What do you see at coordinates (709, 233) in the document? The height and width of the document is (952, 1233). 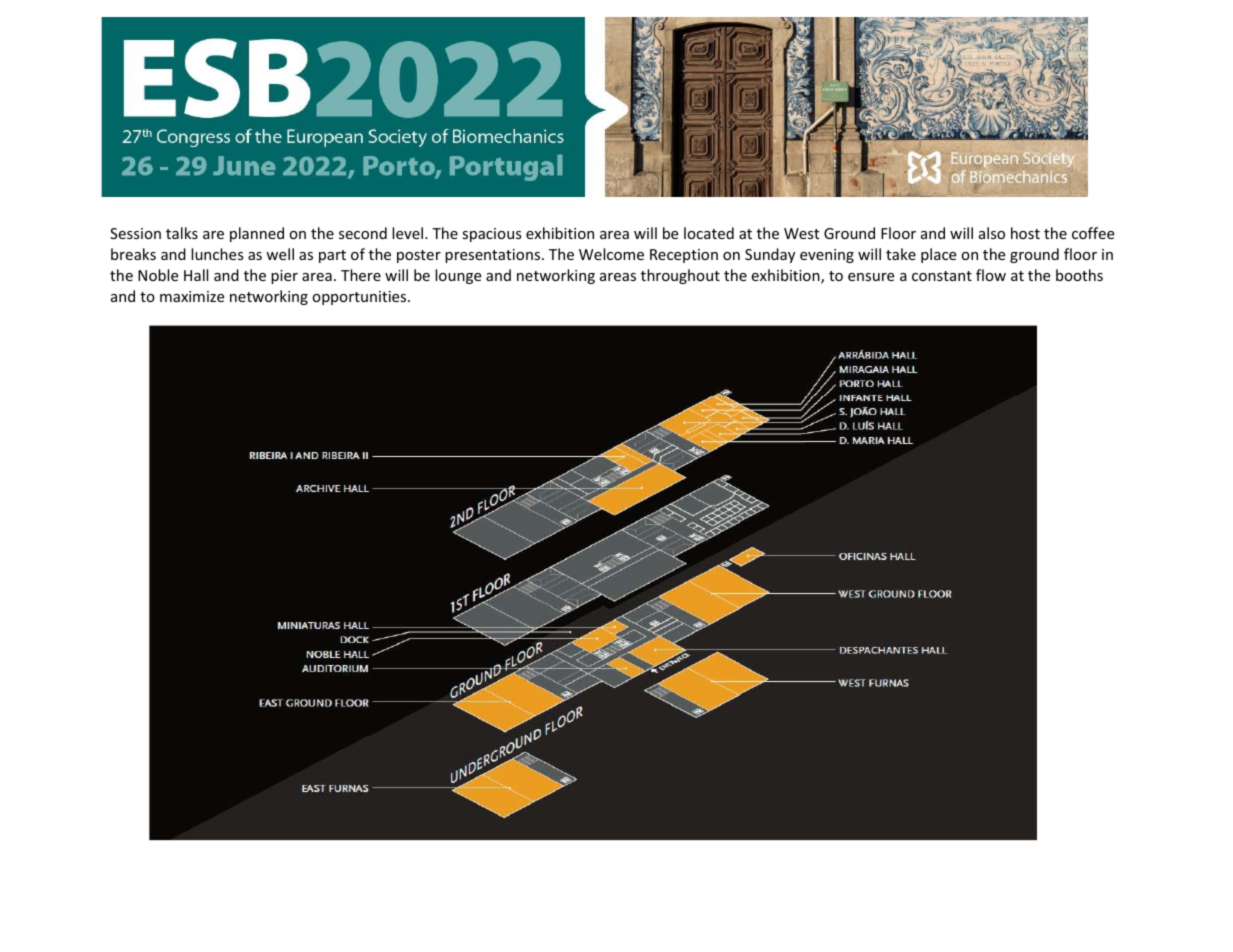 I see `located` at bounding box center [709, 233].
